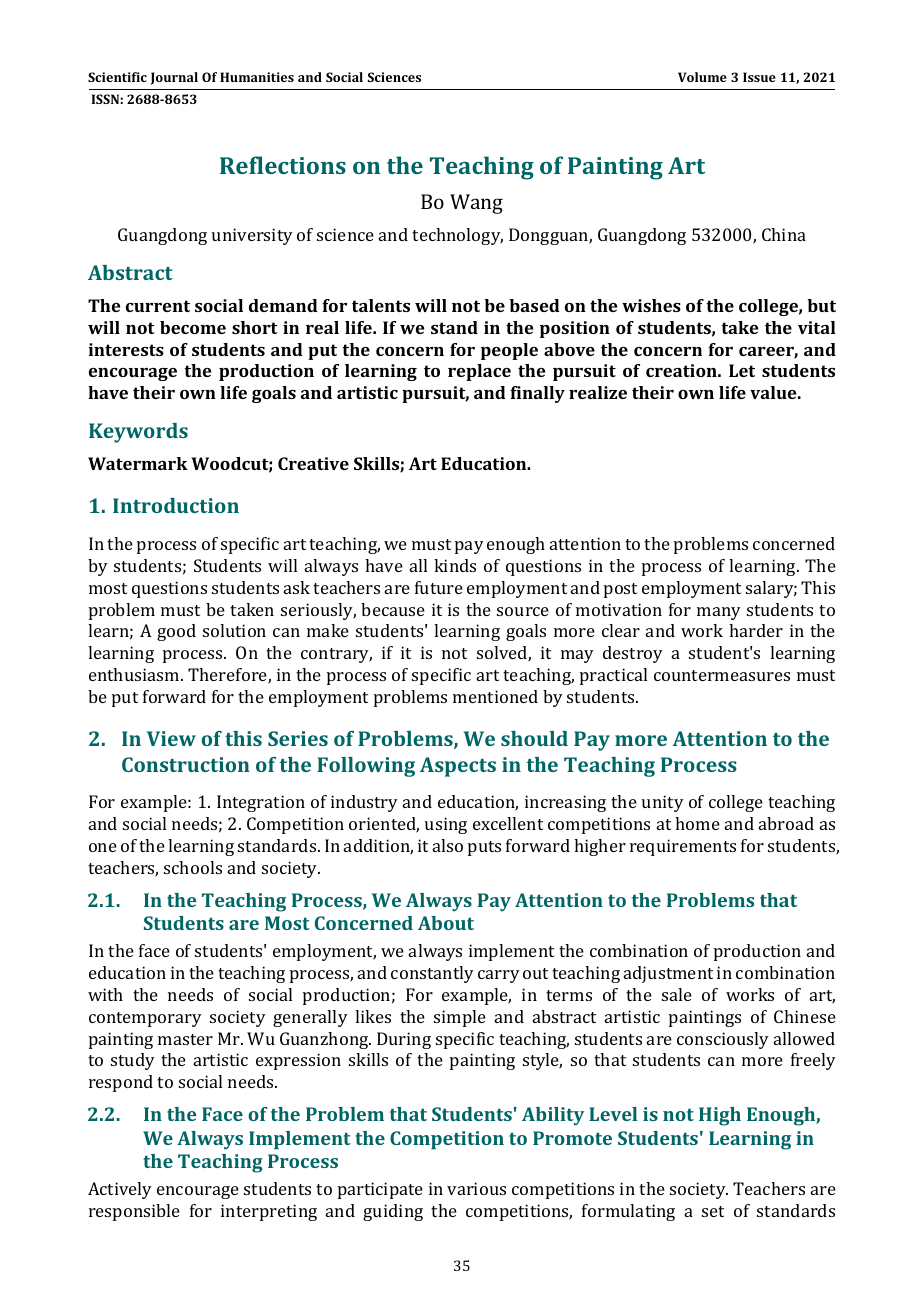 The width and height of the document is (924, 1308). I want to click on using, so click(446, 825).
